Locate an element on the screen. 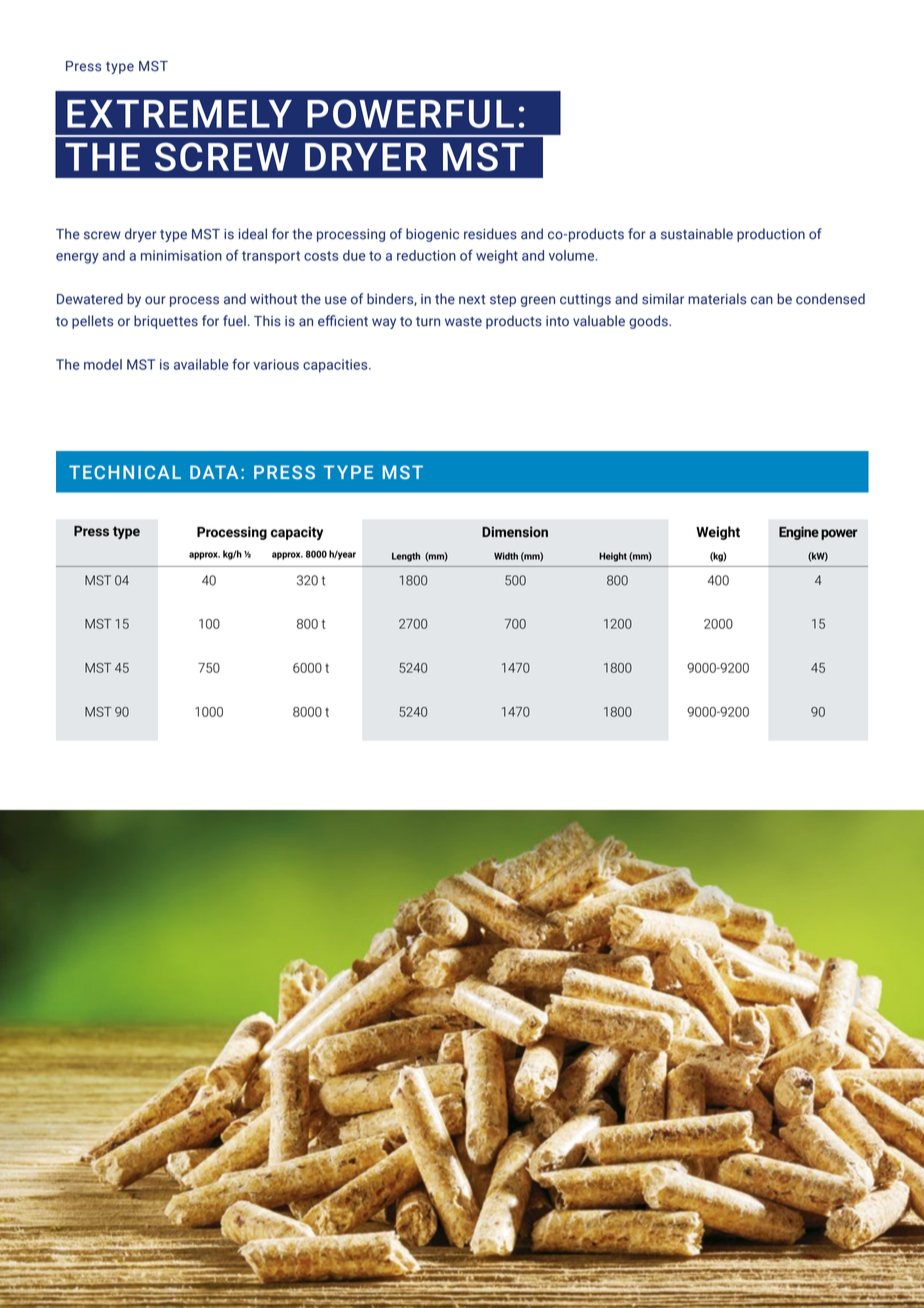 This screenshot has height=1308, width=924. biogenic is located at coordinates (432, 235).
